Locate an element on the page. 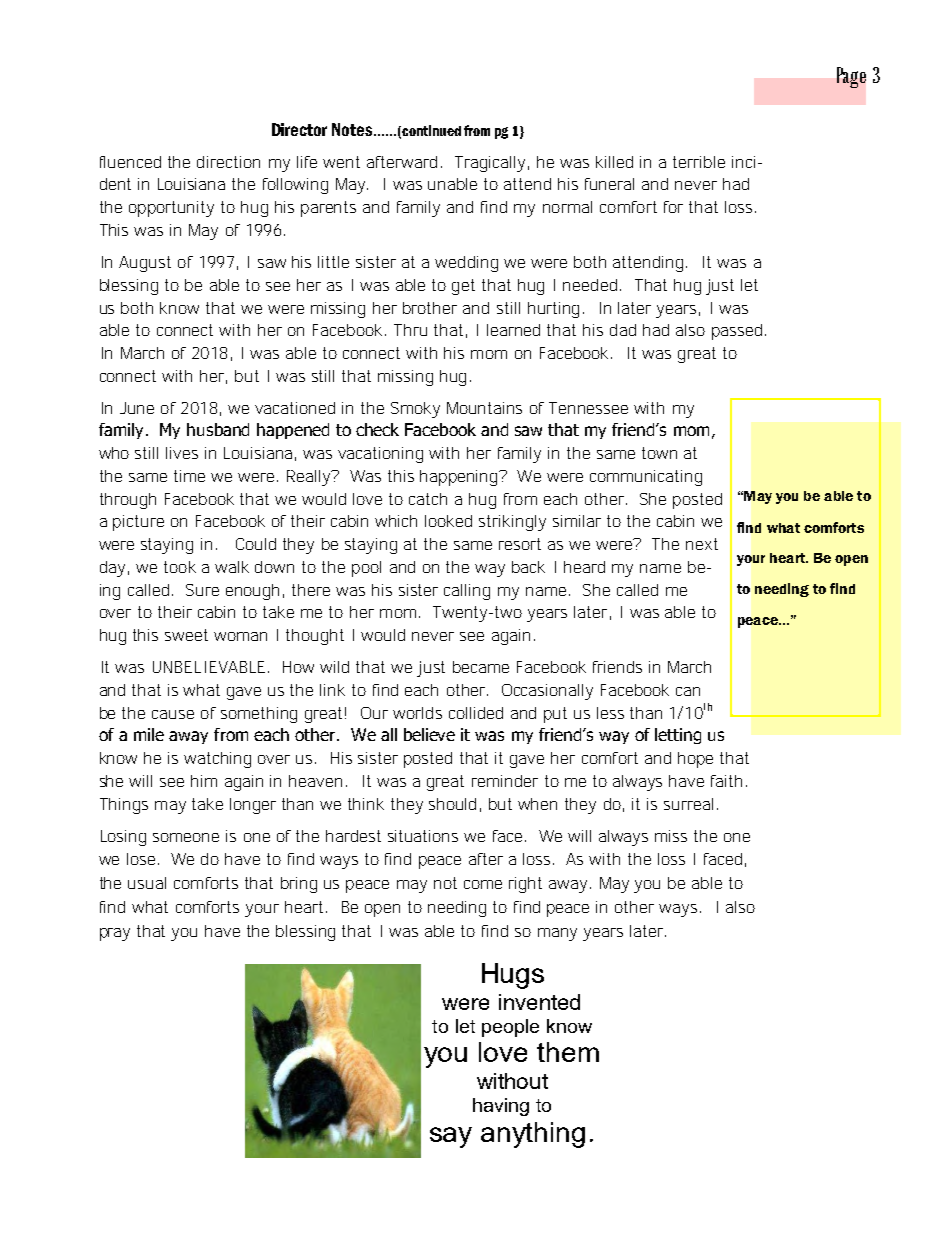 Image resolution: width=952 pixels, height=1233 pixels. come is located at coordinates (483, 884).
